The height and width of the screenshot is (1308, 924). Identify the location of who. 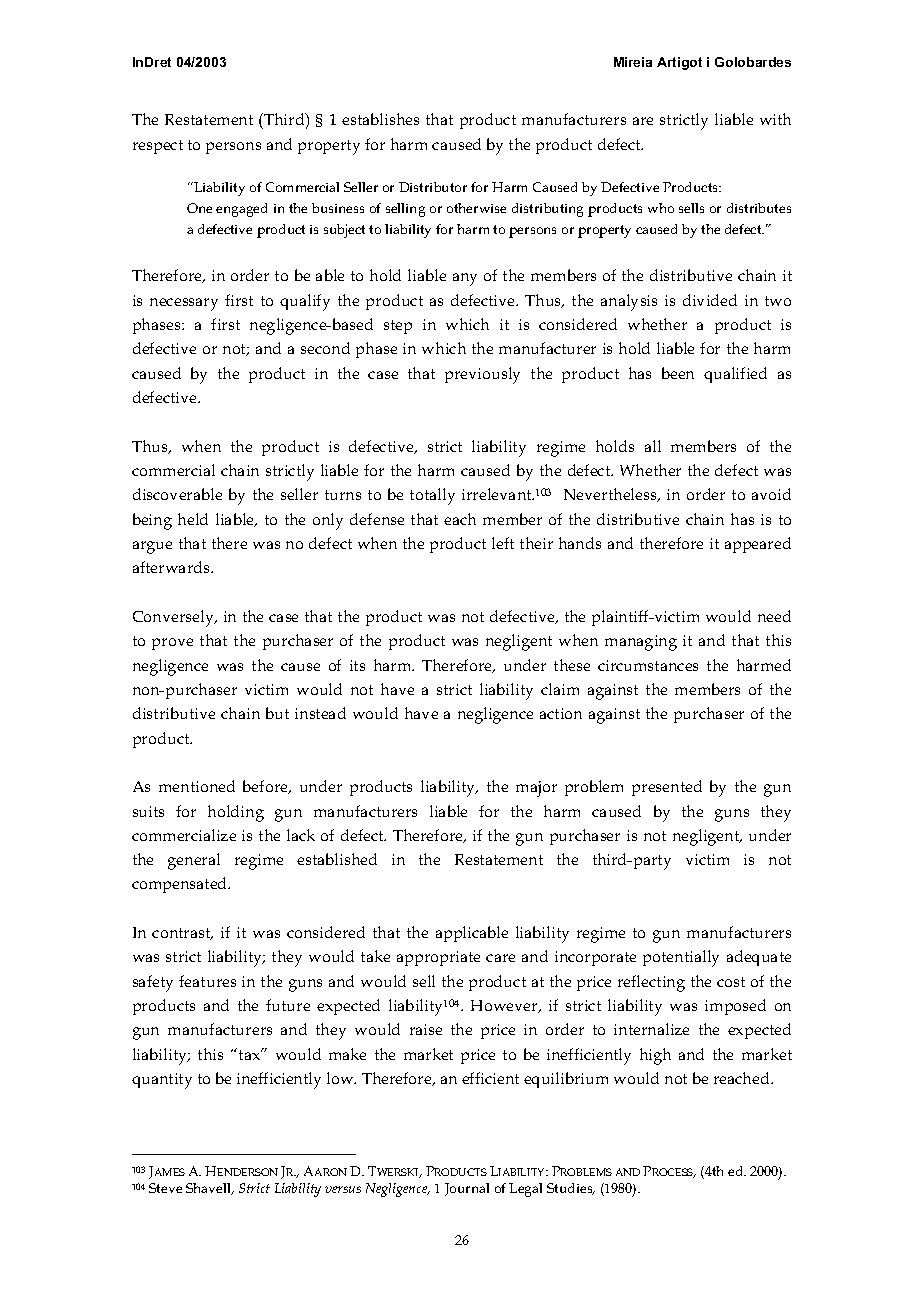
(661, 208).
